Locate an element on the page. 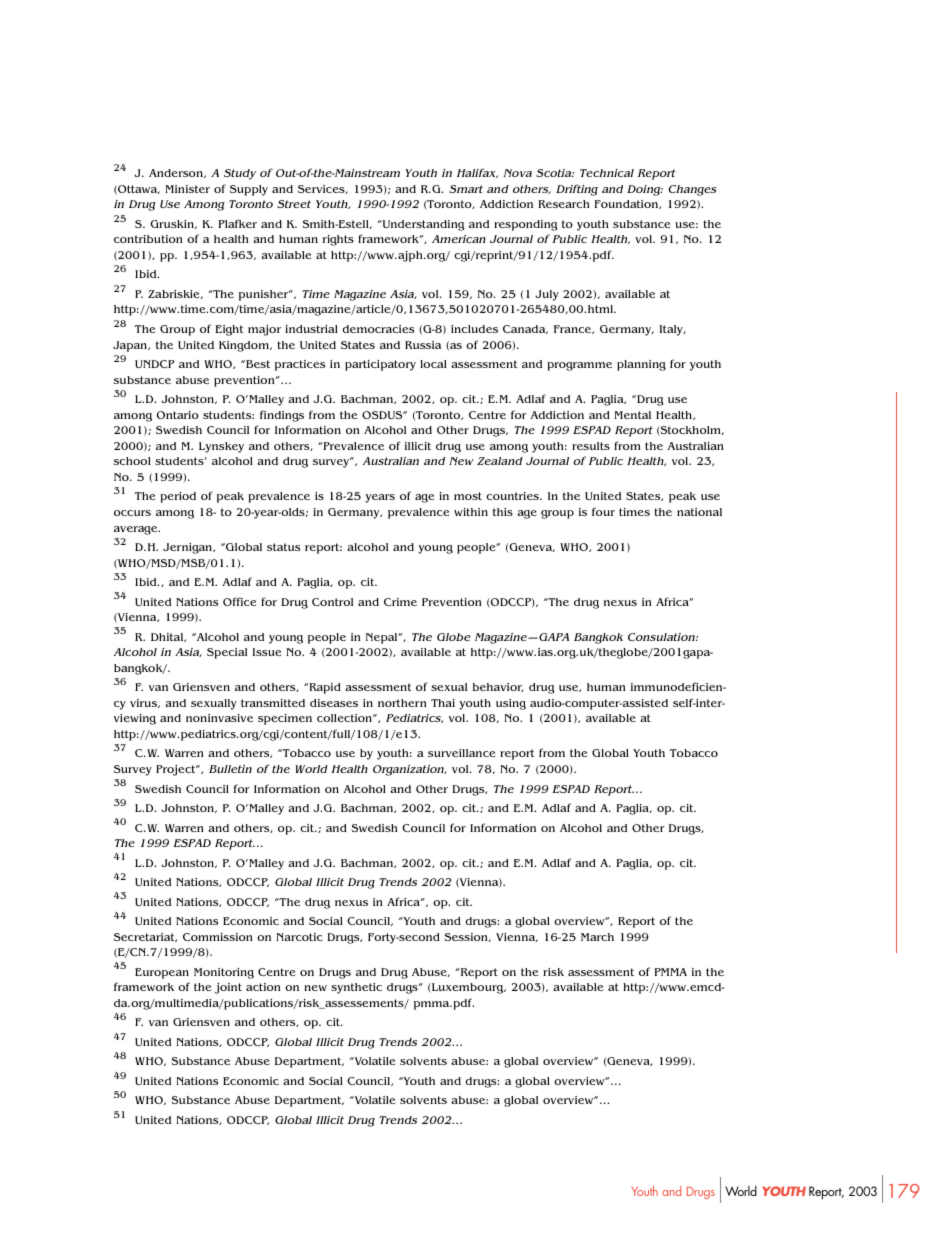 This image has width=952, height=1233. local is located at coordinates (433, 364).
